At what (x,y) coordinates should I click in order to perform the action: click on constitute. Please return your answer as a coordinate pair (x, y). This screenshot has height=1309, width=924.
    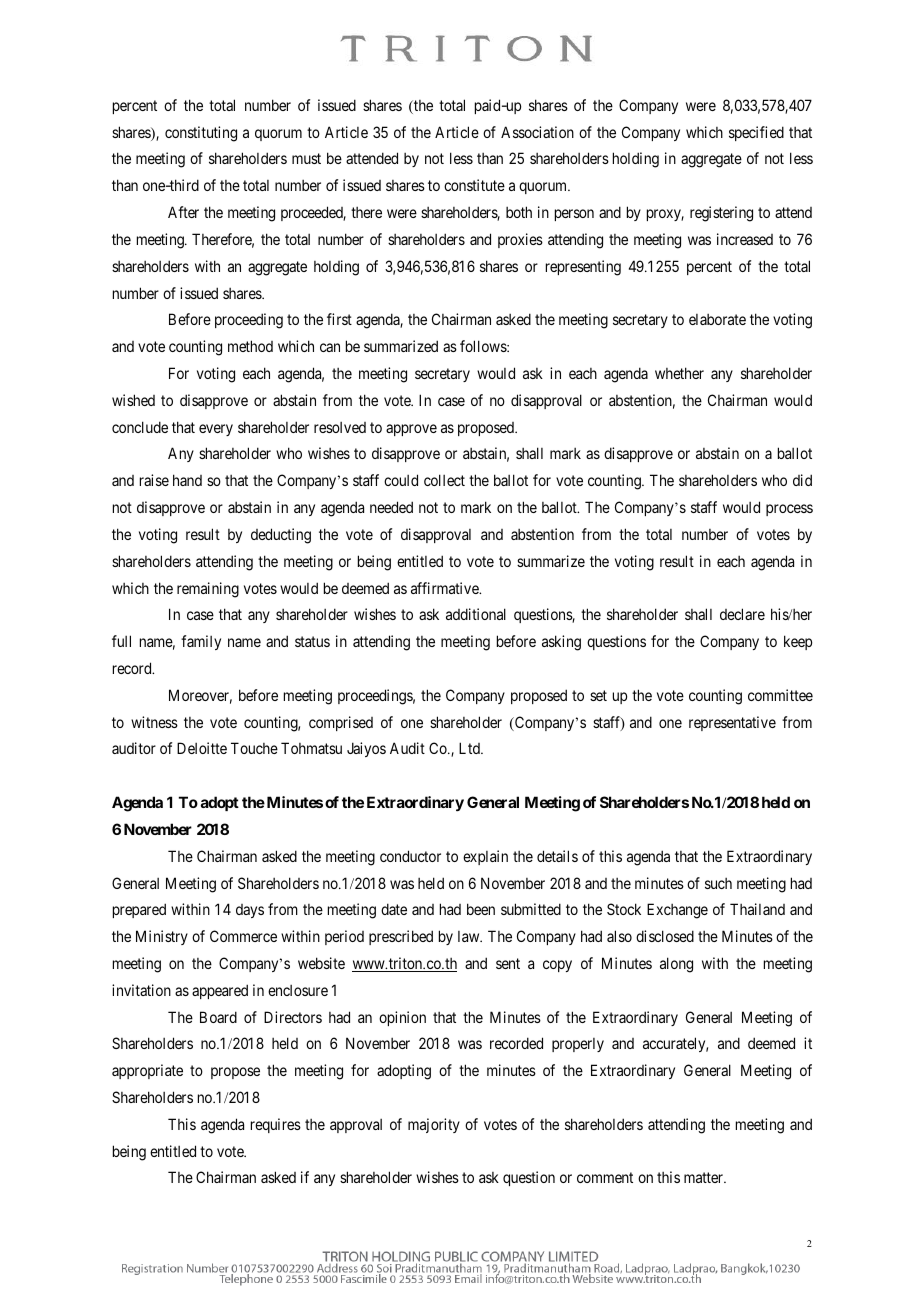
    Looking at the image, I should click on (474, 185).
